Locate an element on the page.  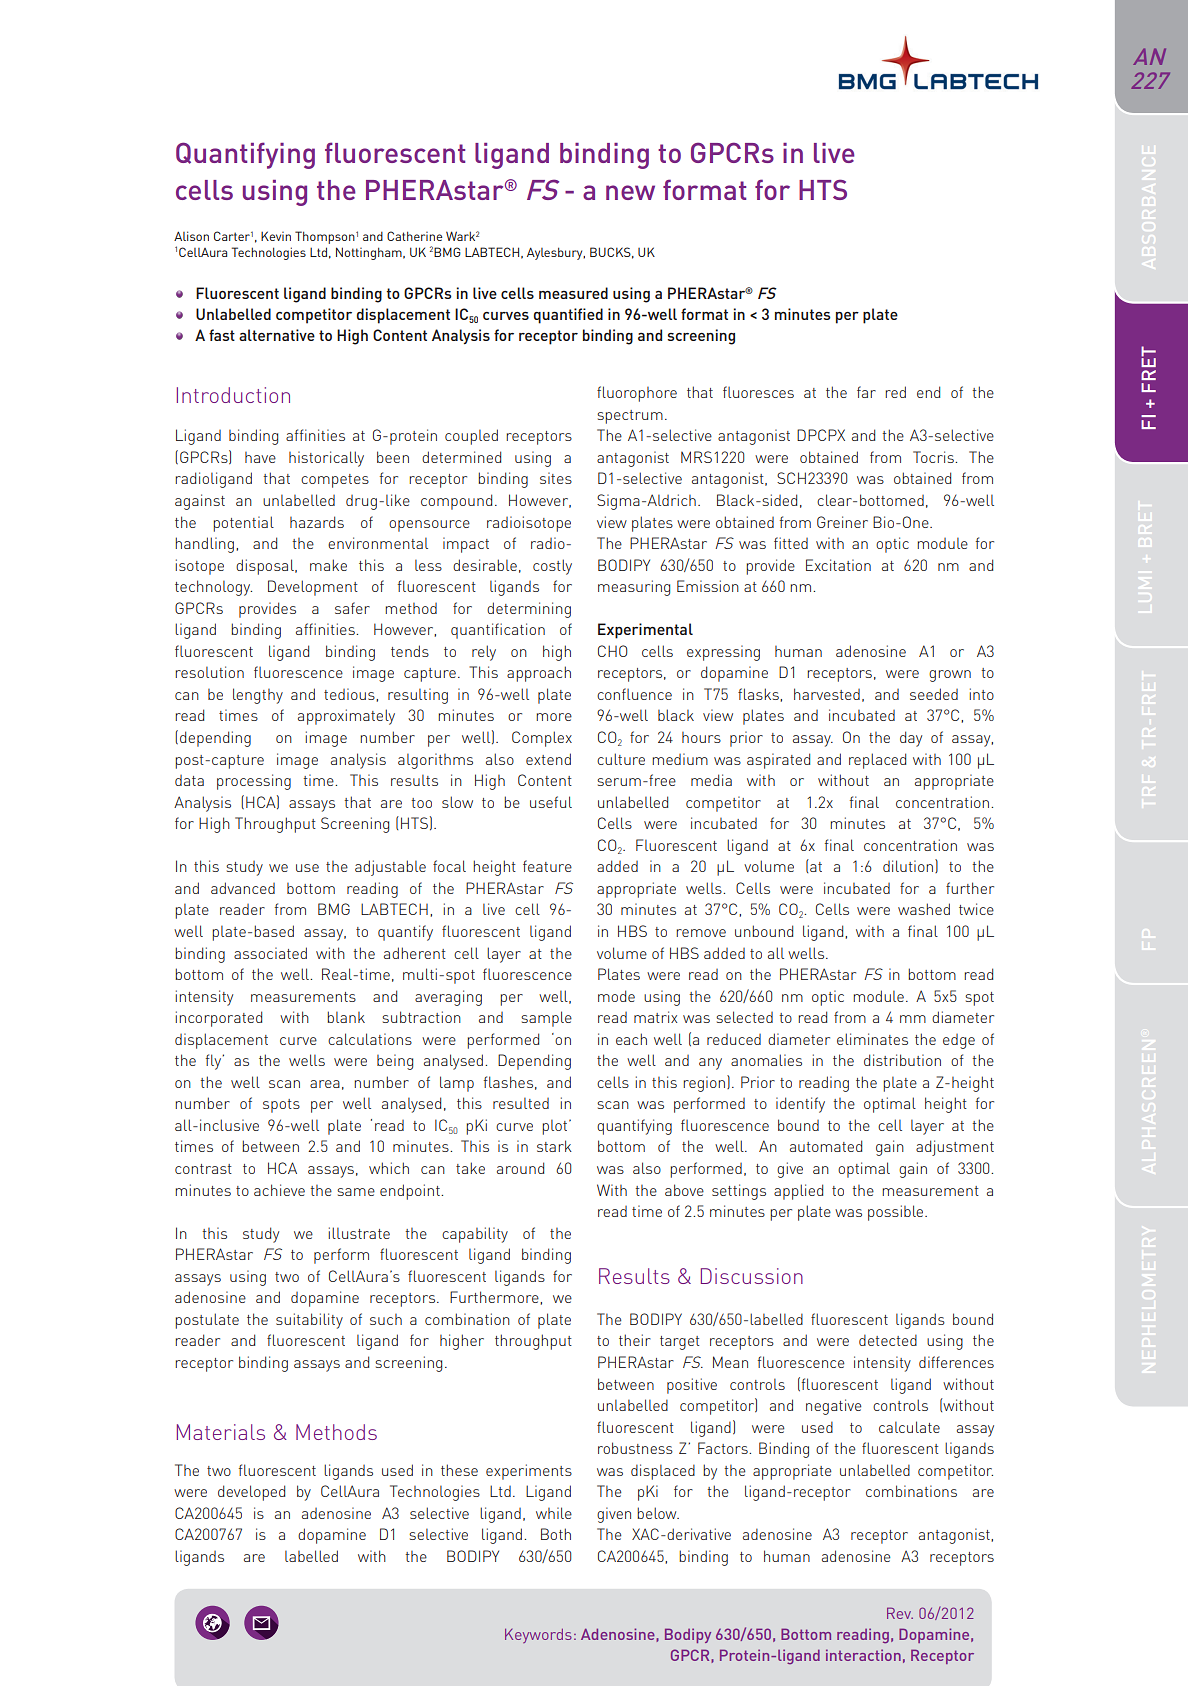
measured is located at coordinates (573, 293).
